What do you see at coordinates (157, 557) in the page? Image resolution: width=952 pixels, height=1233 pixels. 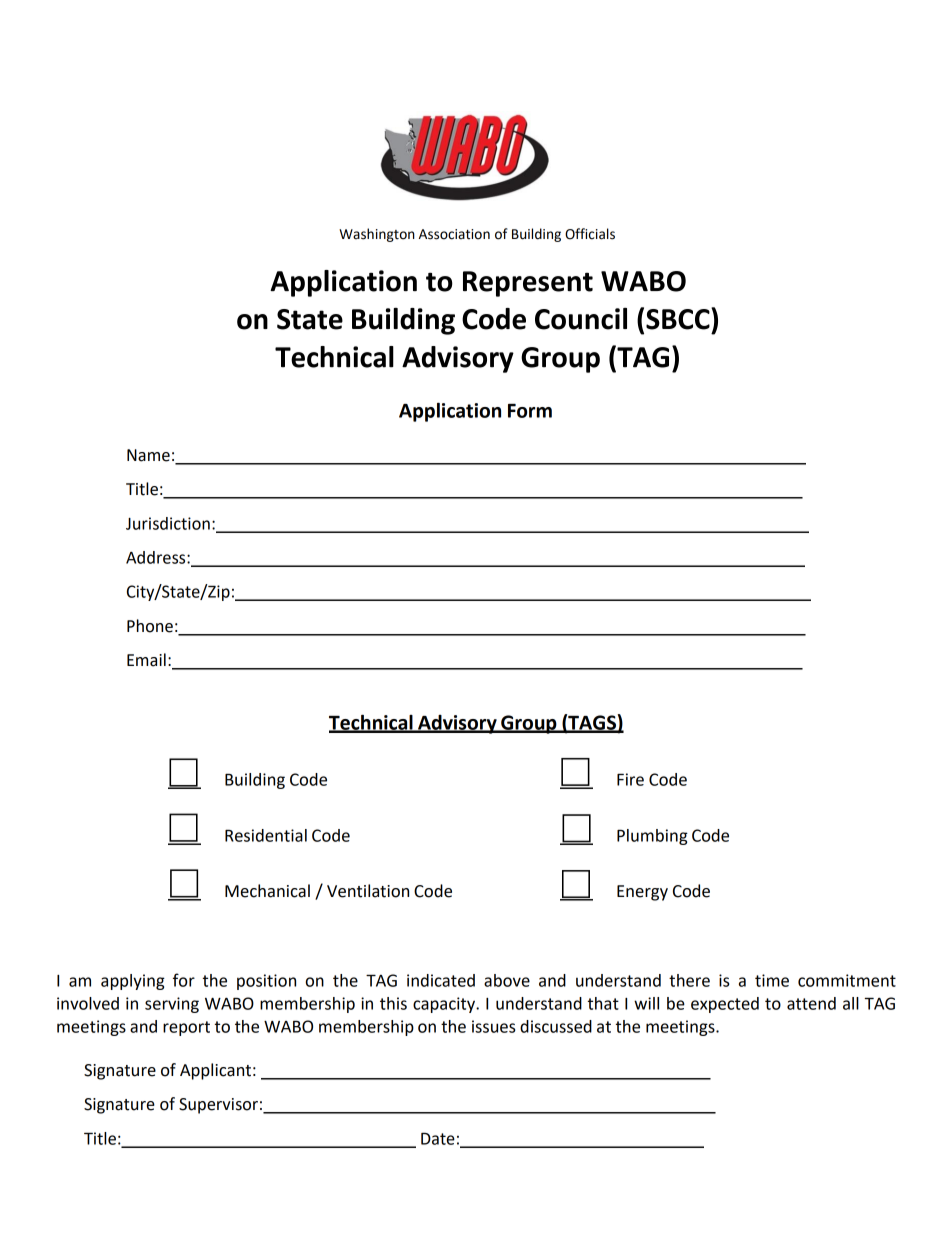 I see `Address` at bounding box center [157, 557].
